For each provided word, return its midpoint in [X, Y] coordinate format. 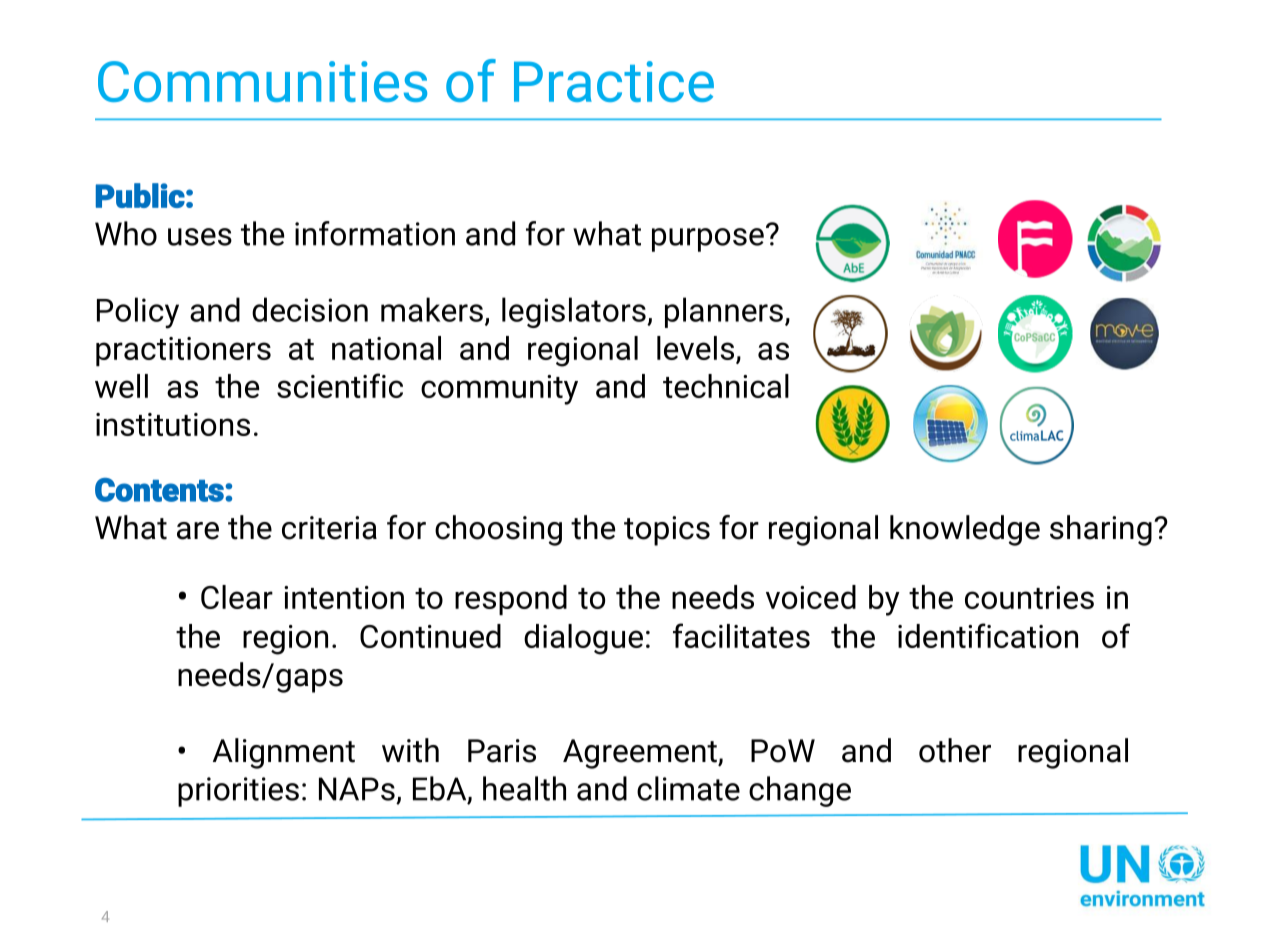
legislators [575, 312]
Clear [237, 597]
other [955, 750]
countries [1029, 597]
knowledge [965, 530]
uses [200, 237]
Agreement [641, 754]
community [499, 390]
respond [511, 600]
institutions [173, 424]
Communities [262, 81]
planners [724, 312]
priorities [238, 792]
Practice [614, 81]
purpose [708, 240]
